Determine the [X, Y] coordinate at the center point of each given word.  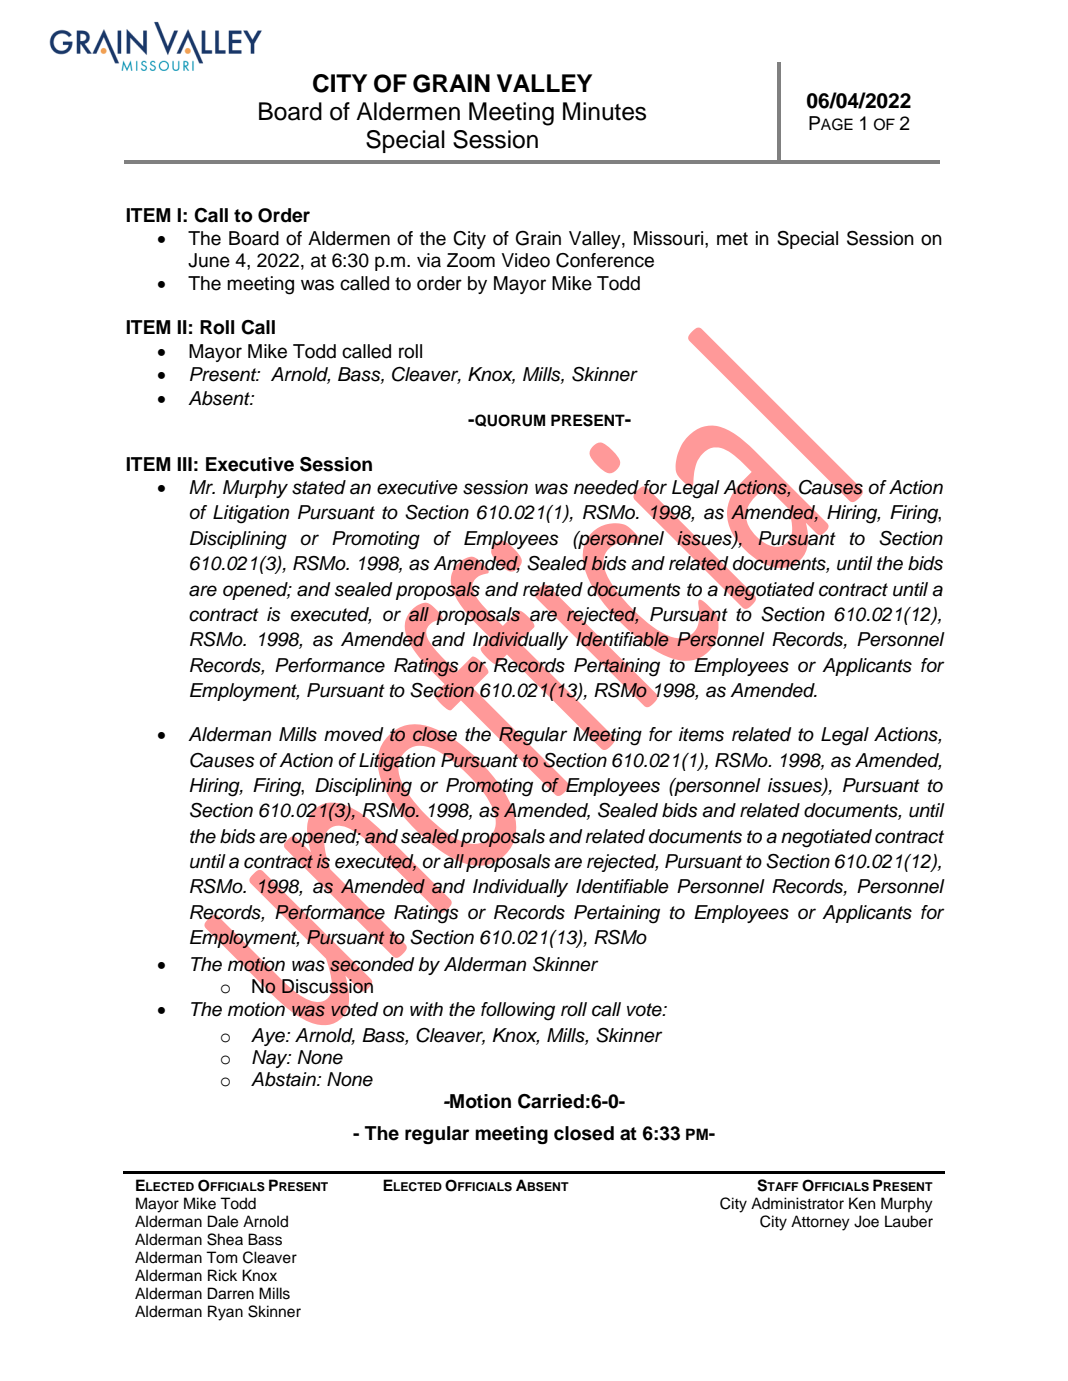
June [209, 260]
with [426, 1009]
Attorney [820, 1223]
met [732, 239]
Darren [231, 1293]
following [518, 1011]
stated [319, 487]
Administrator [797, 1203]
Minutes [604, 111]
